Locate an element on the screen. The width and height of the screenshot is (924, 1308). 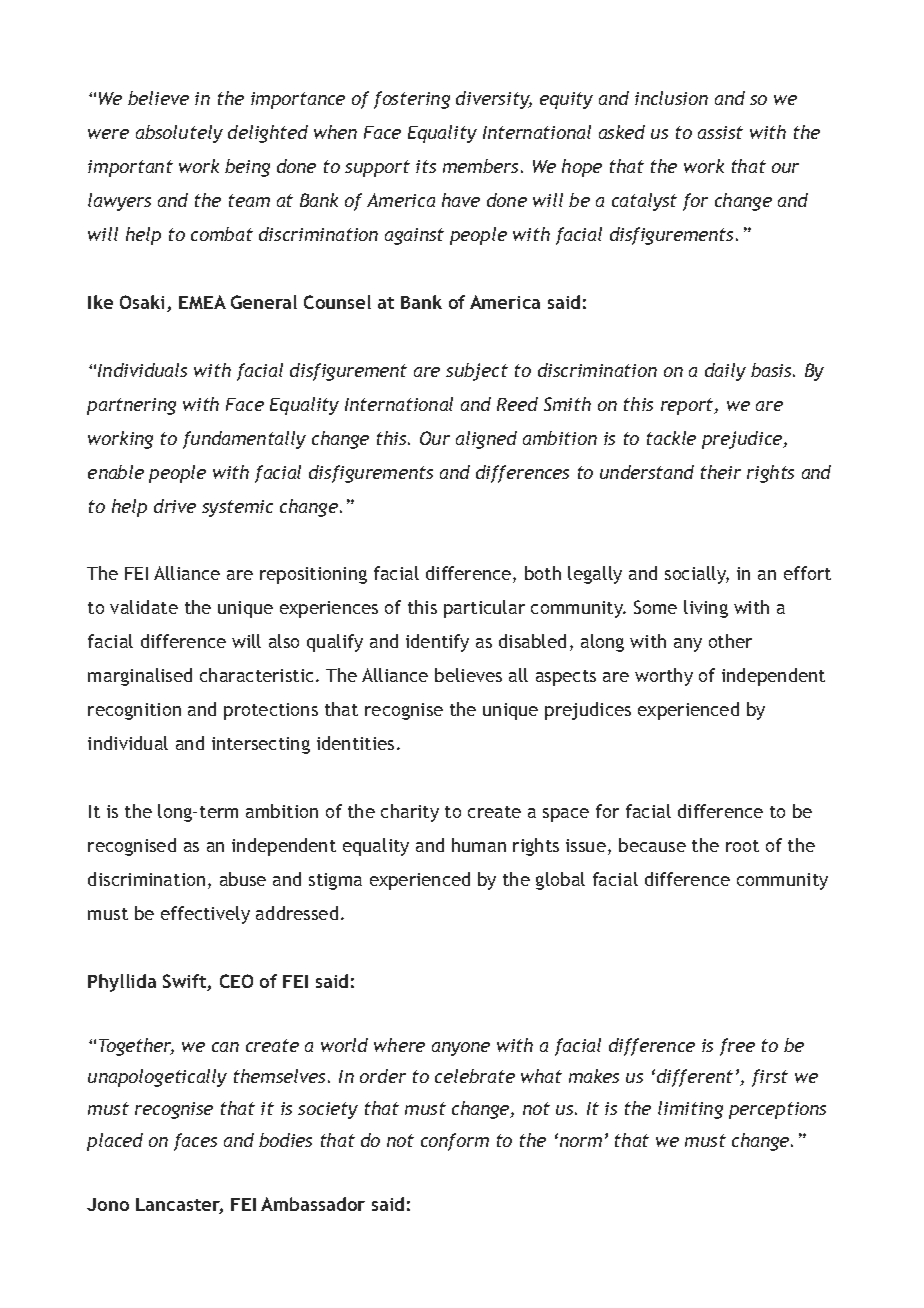
effectively is located at coordinates (205, 915).
